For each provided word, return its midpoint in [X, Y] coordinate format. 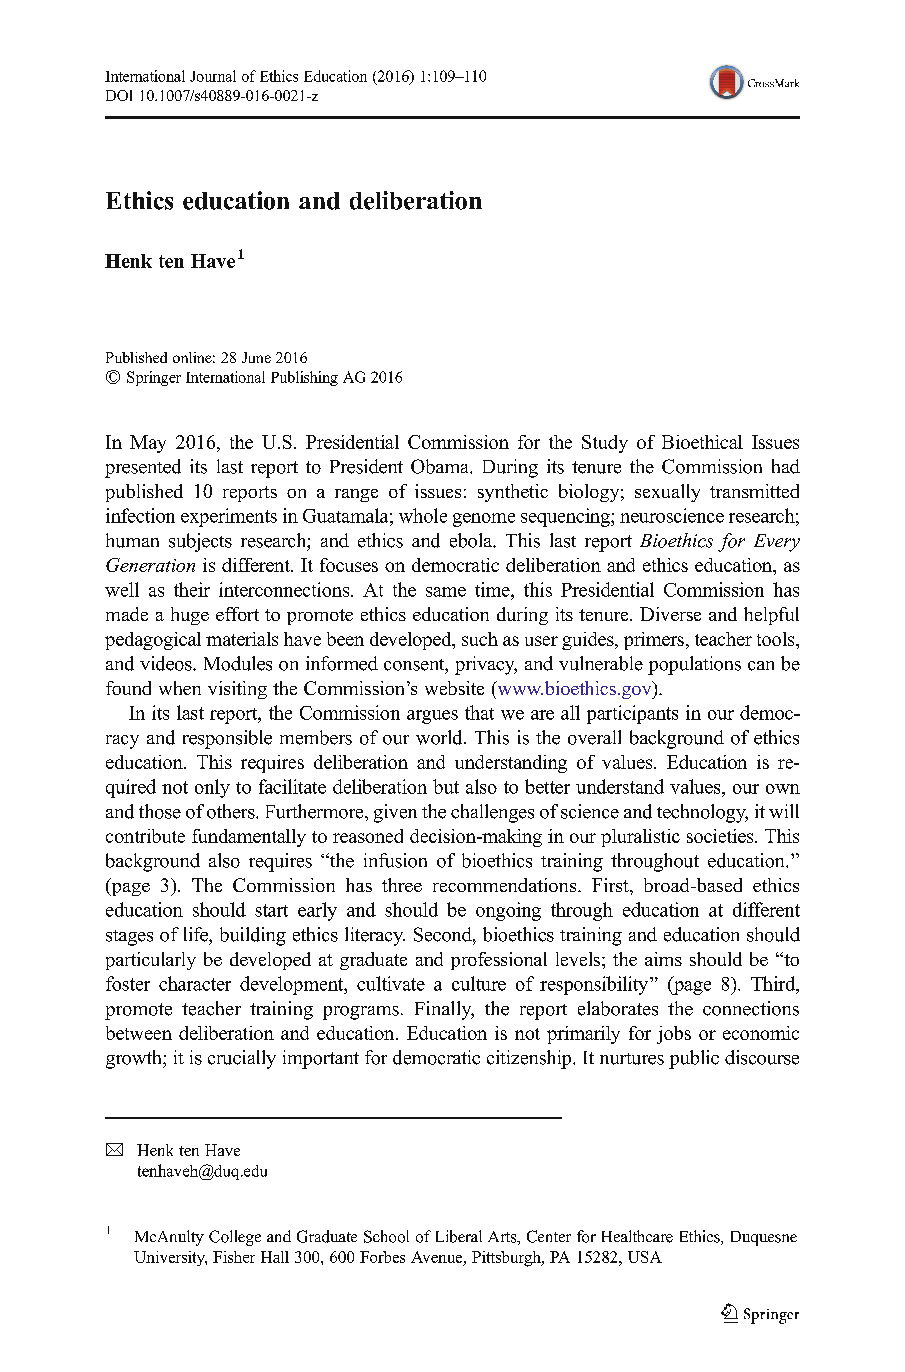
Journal [213, 76]
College [235, 1238]
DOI [119, 95]
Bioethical [702, 442]
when [180, 688]
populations [694, 665]
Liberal [459, 1236]
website [454, 688]
